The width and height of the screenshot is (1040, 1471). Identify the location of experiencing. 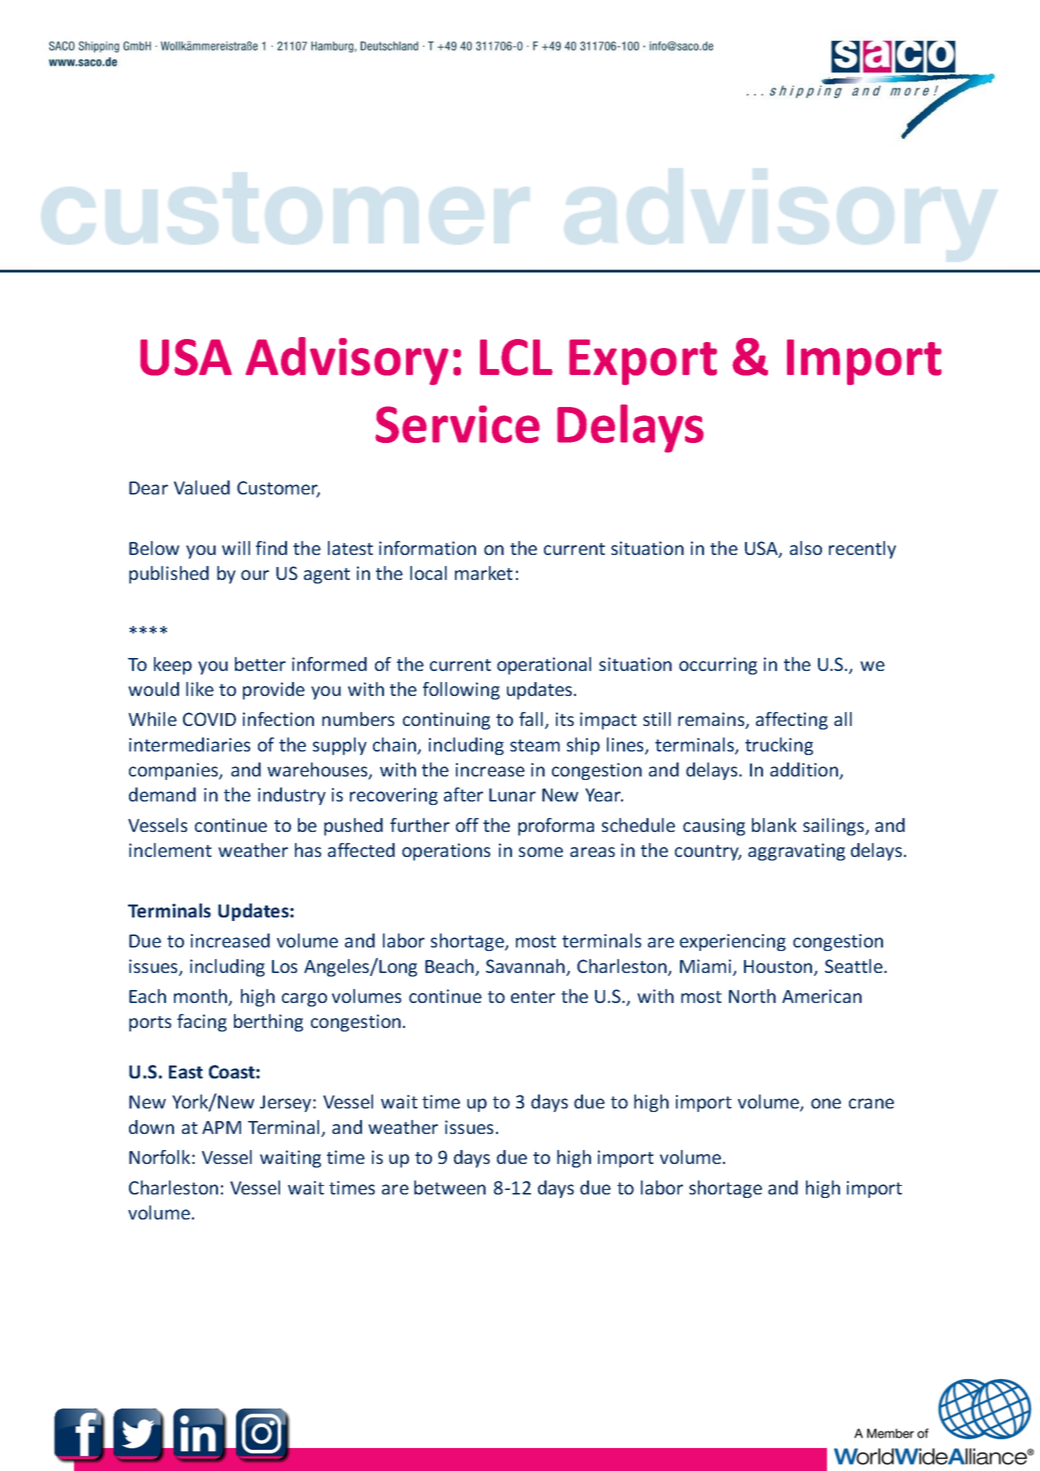
(733, 942).
